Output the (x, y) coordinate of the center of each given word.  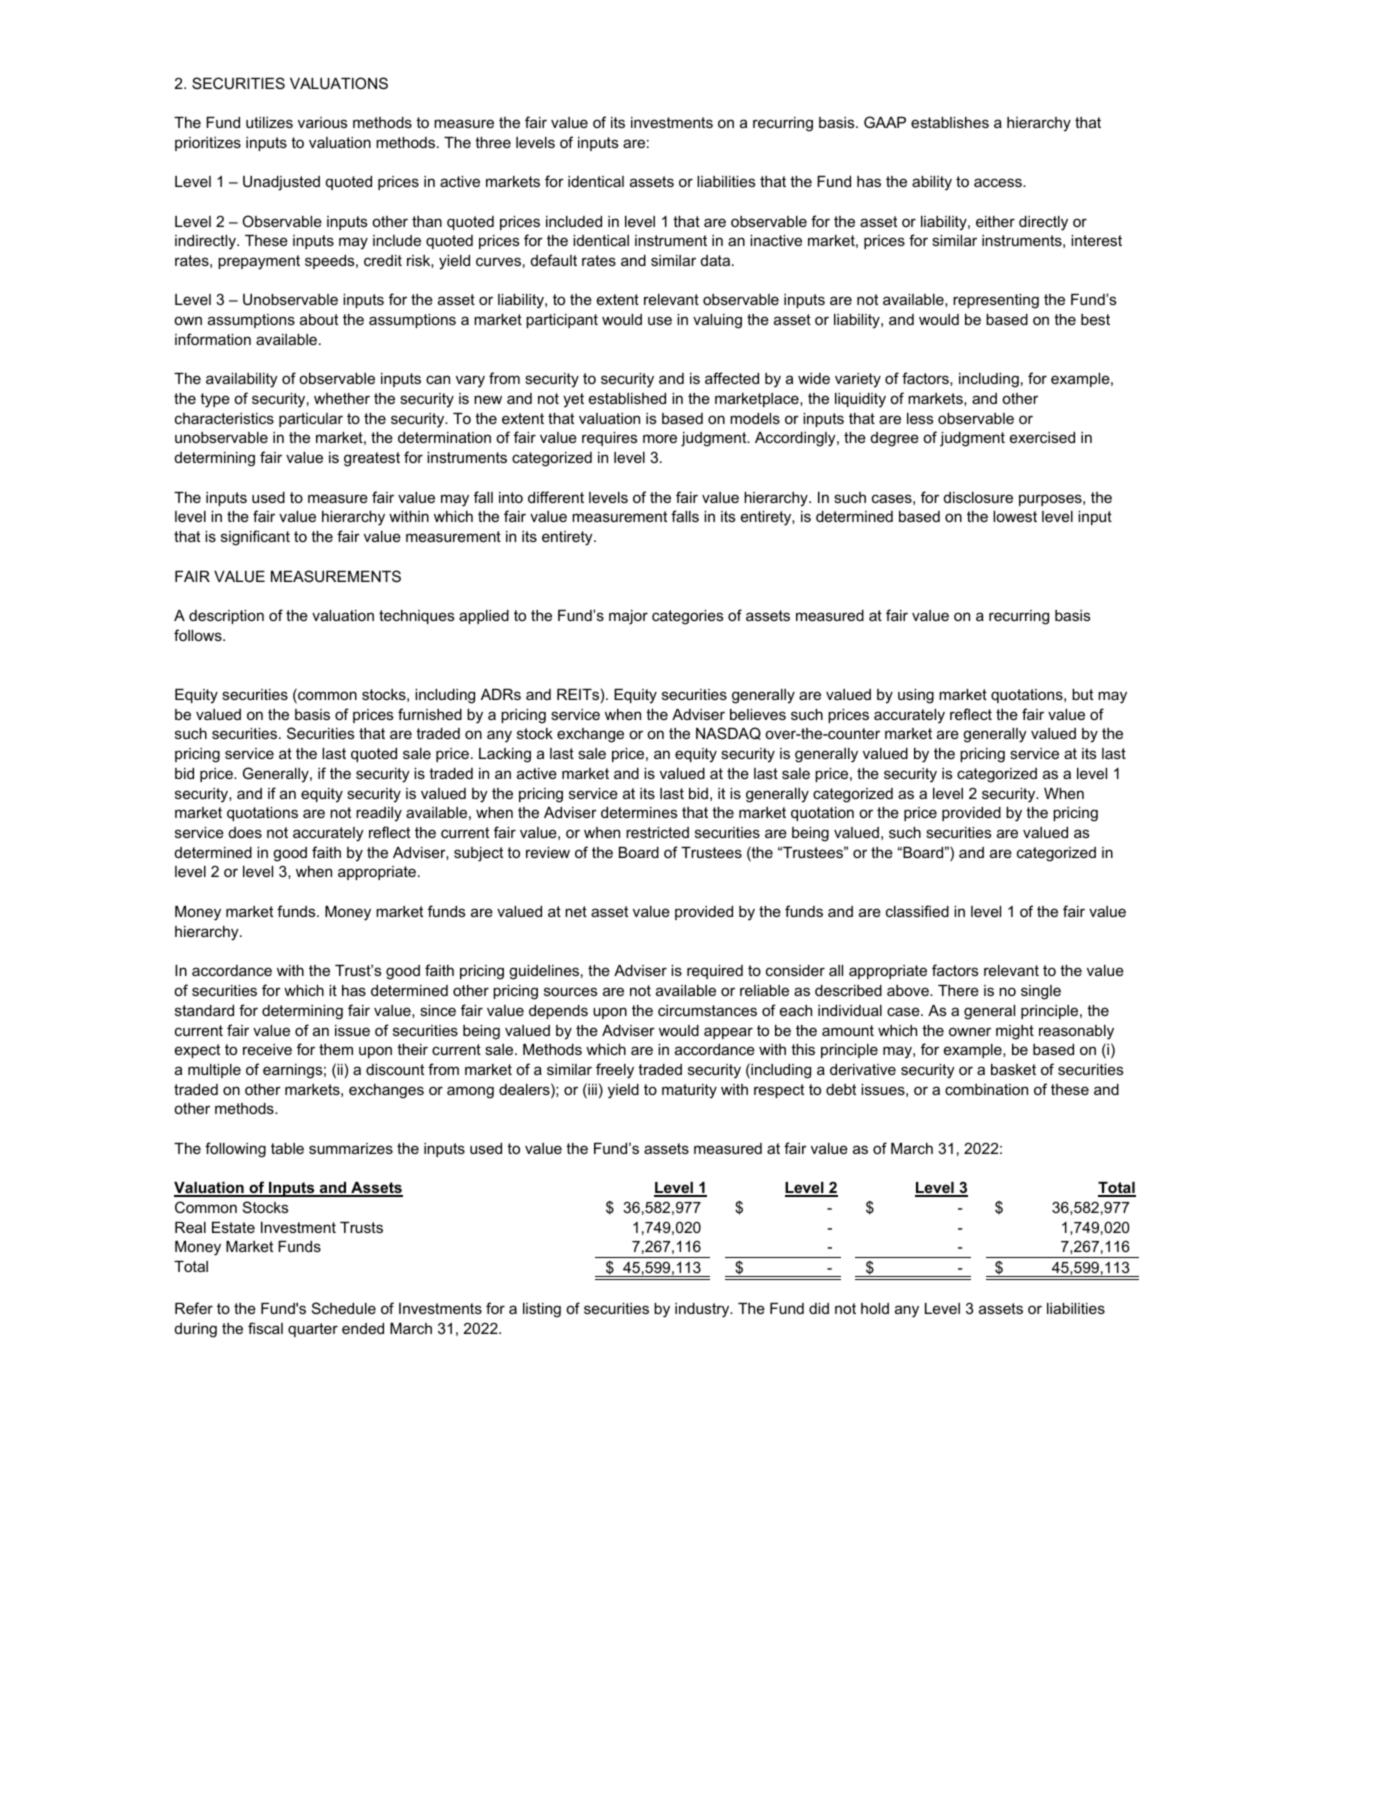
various (322, 122)
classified (917, 911)
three (493, 142)
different (556, 497)
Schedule (344, 1308)
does (245, 832)
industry (703, 1310)
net (576, 911)
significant (255, 538)
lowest (1015, 516)
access (999, 182)
